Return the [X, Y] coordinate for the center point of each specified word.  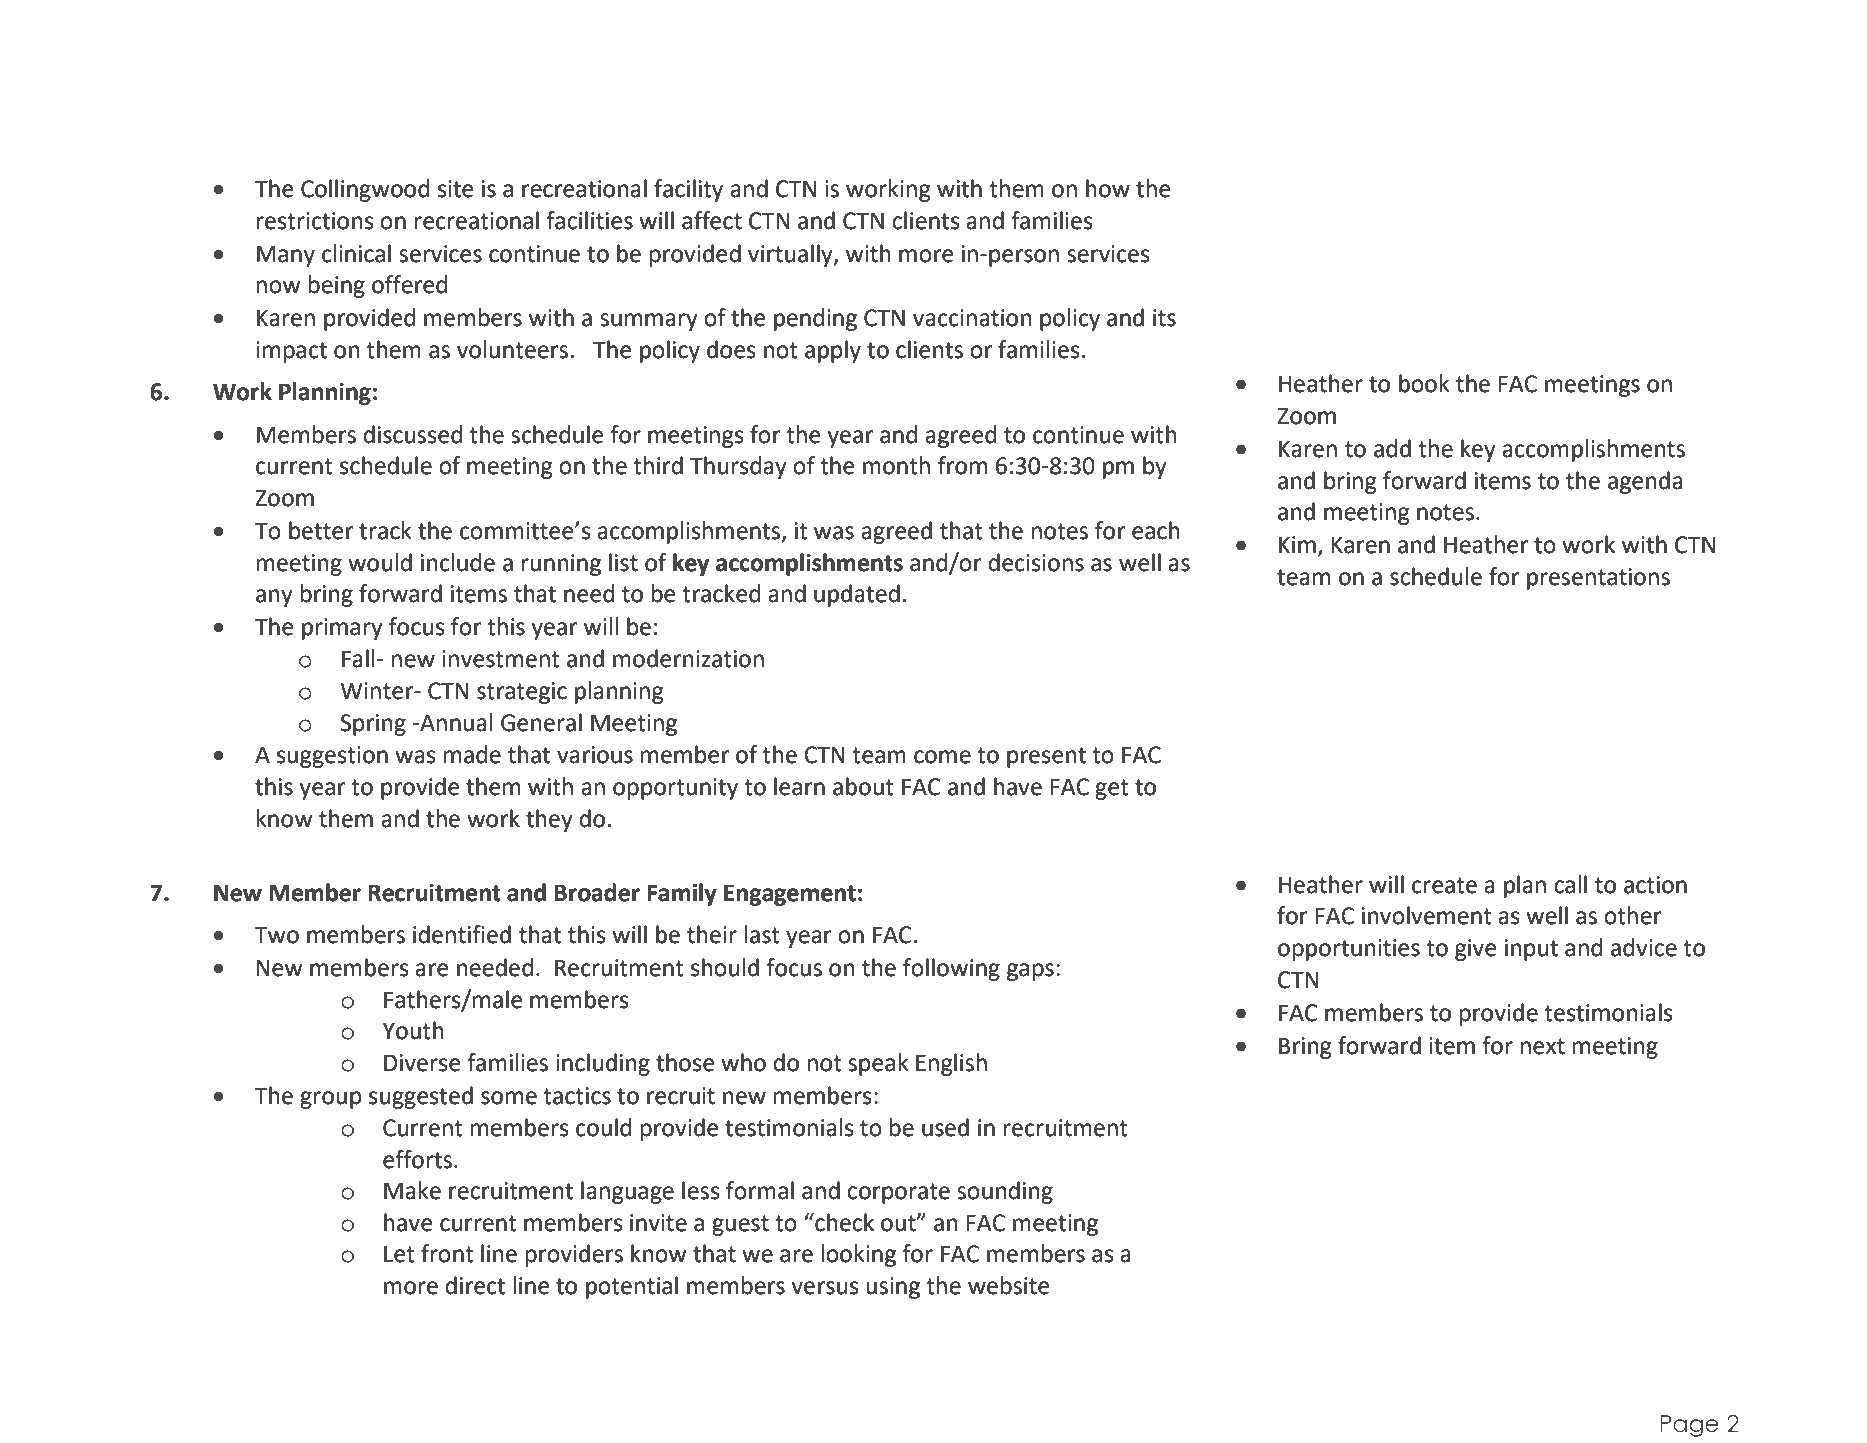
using [893, 1288]
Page [1689, 1426]
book [1424, 383]
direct [475, 1285]
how [1108, 188]
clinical [356, 253]
